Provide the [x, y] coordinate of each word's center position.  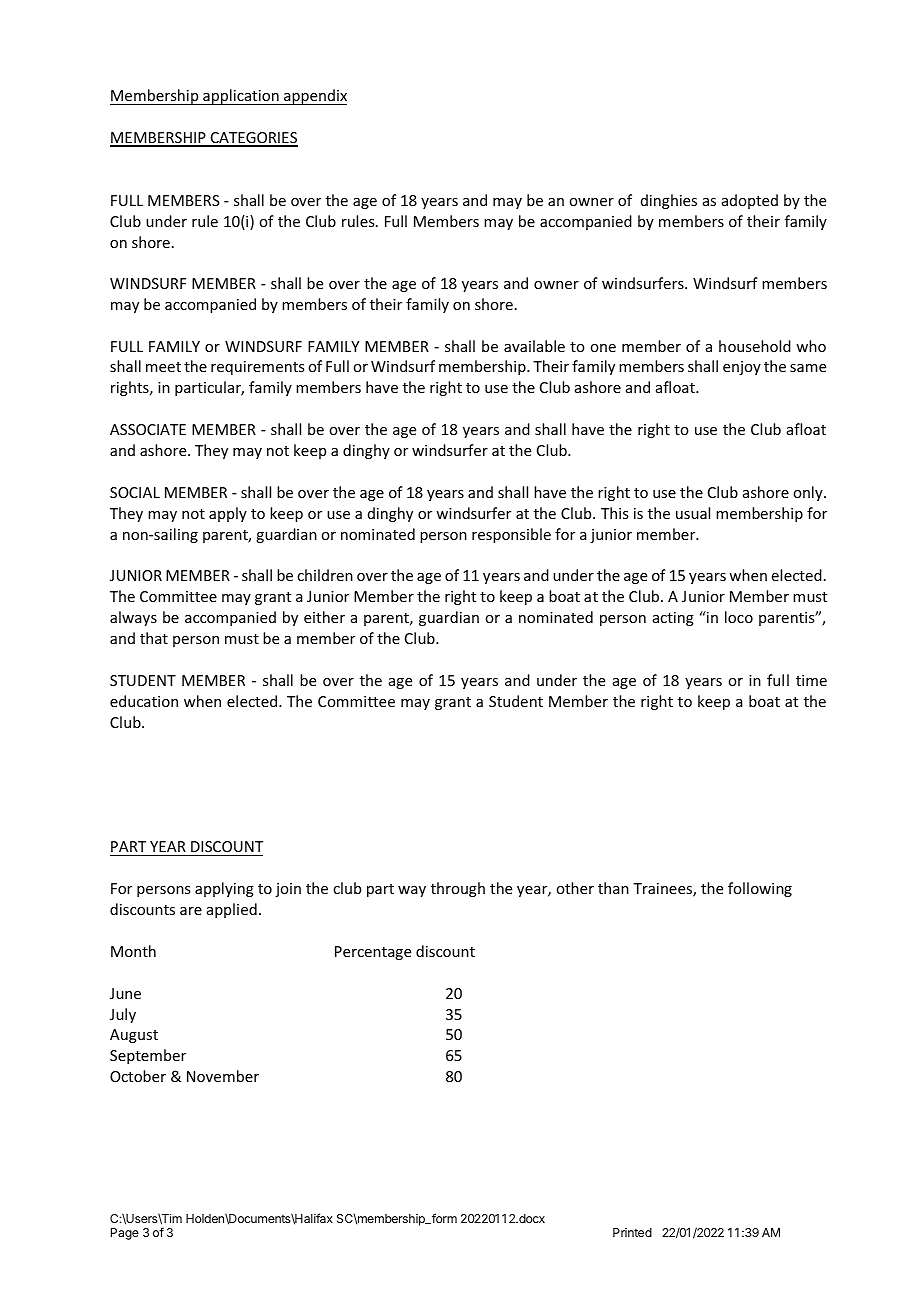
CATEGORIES [253, 139]
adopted [750, 201]
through [458, 889]
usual [693, 513]
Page [125, 1234]
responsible [511, 535]
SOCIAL [135, 492]
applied [232, 910]
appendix [314, 97]
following [760, 889]
